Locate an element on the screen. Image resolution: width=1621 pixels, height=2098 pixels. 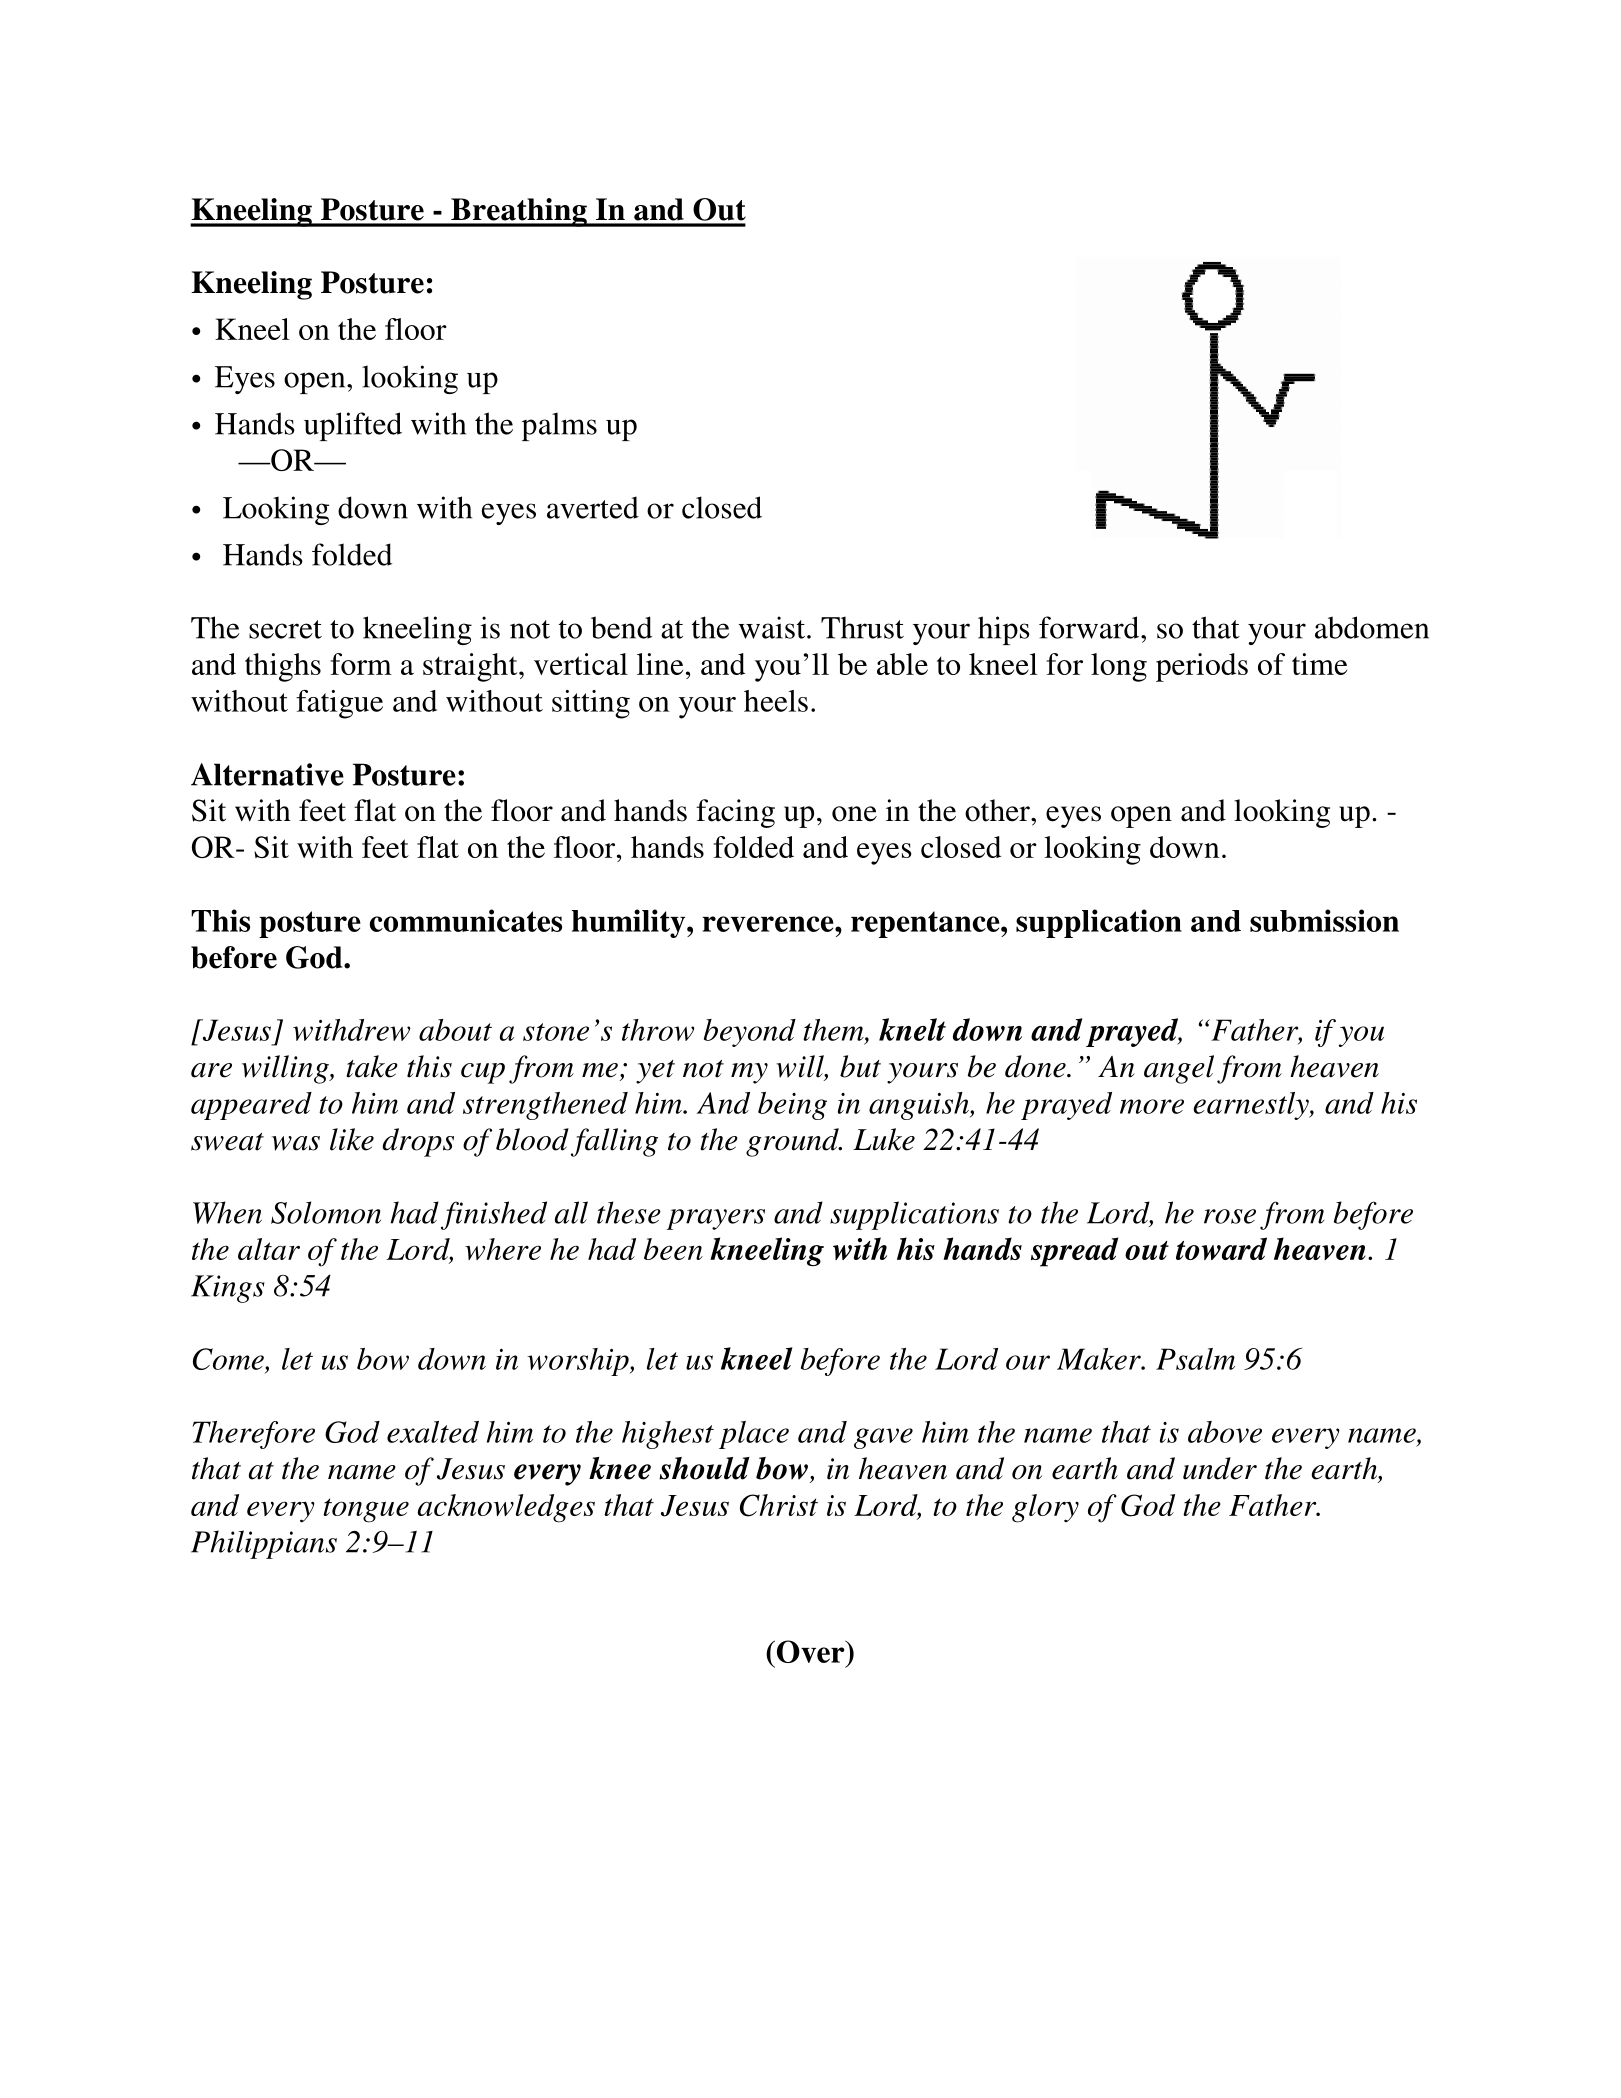
submission is located at coordinates (1324, 920).
